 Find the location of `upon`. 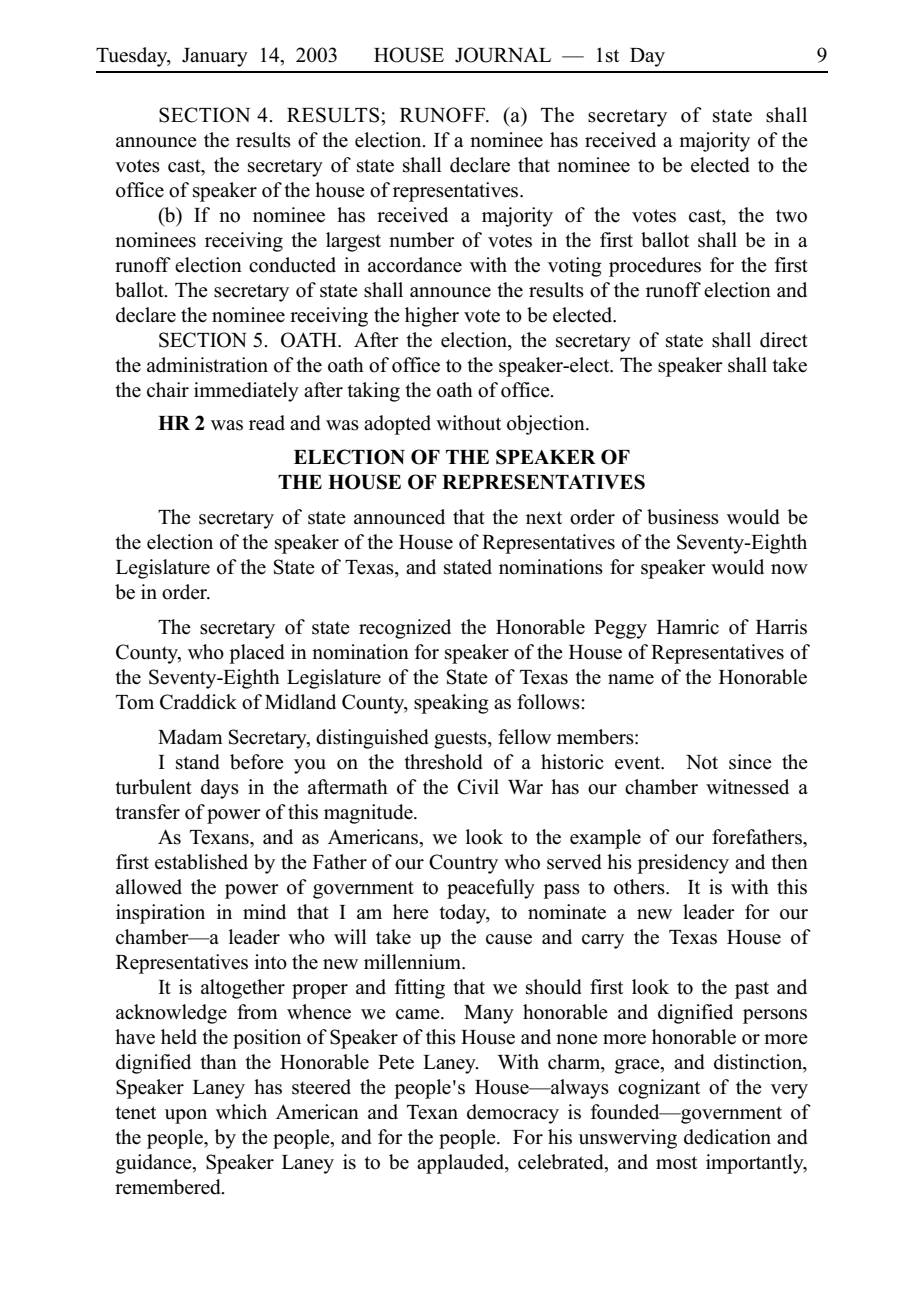

upon is located at coordinates (186, 1116).
